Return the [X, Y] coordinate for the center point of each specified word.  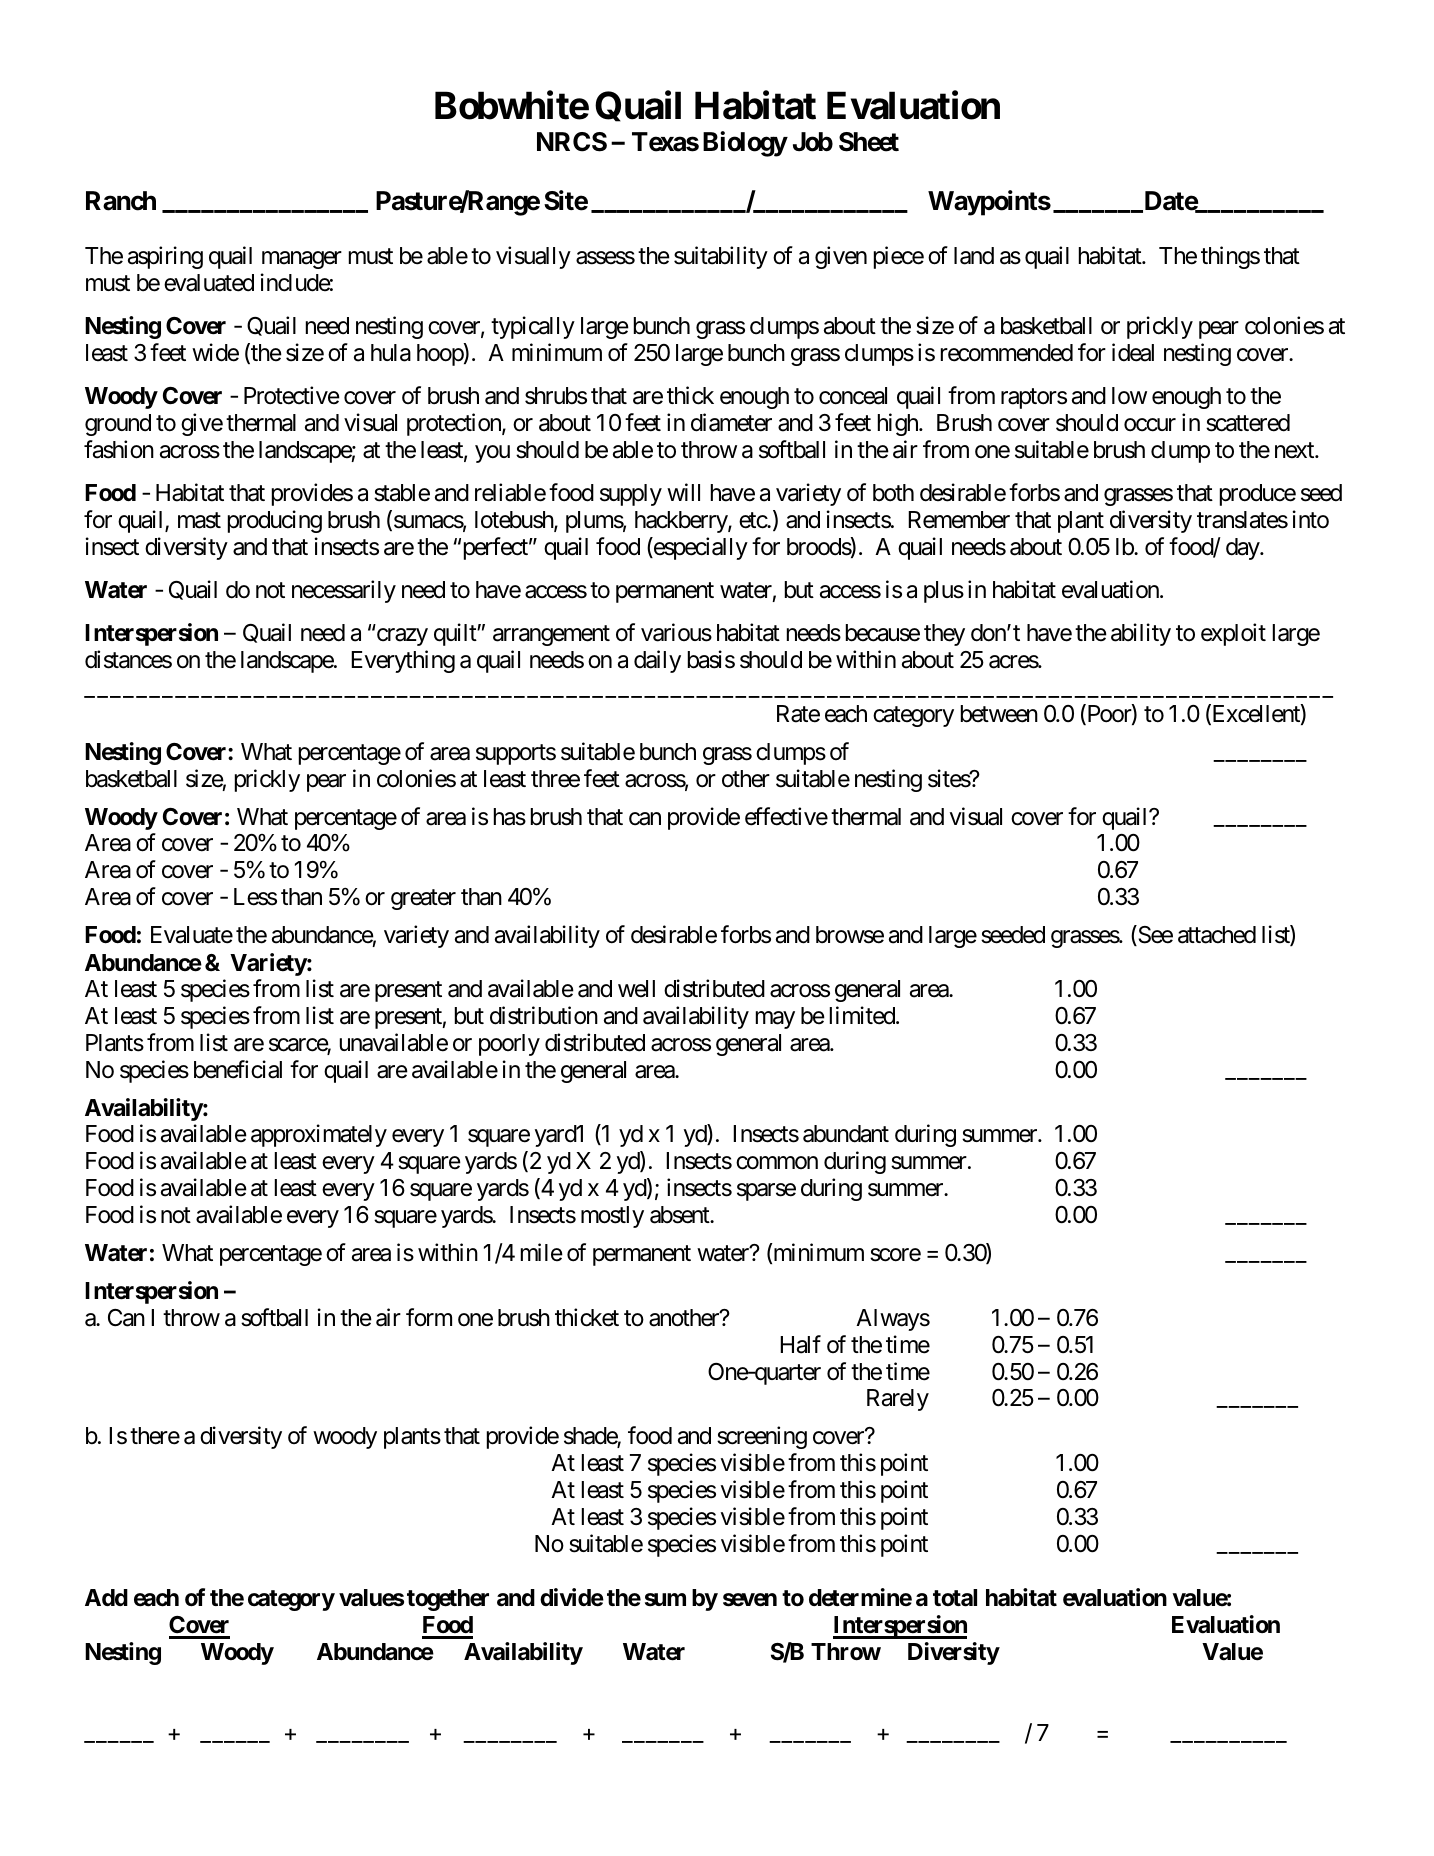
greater [423, 900]
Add [106, 1597]
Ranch [121, 201]
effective [786, 816]
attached [1217, 935]
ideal [1133, 352]
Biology [745, 144]
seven [750, 1600]
